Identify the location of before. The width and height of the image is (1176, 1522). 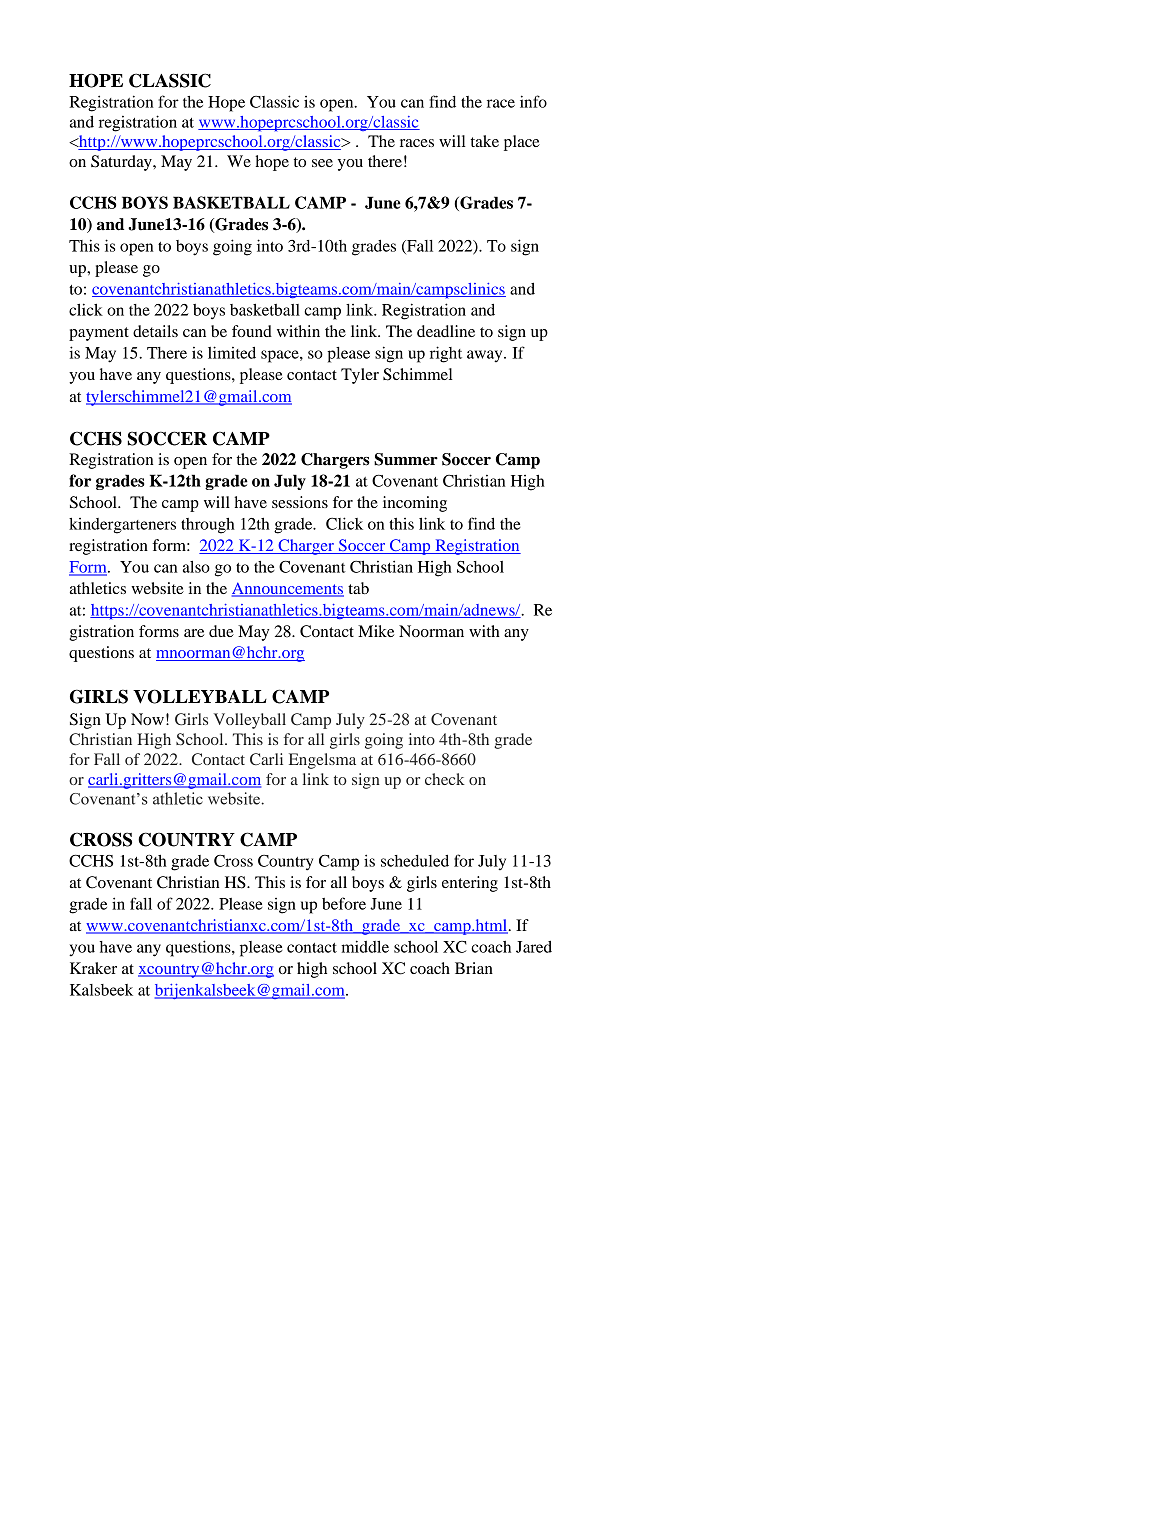
(344, 903).
